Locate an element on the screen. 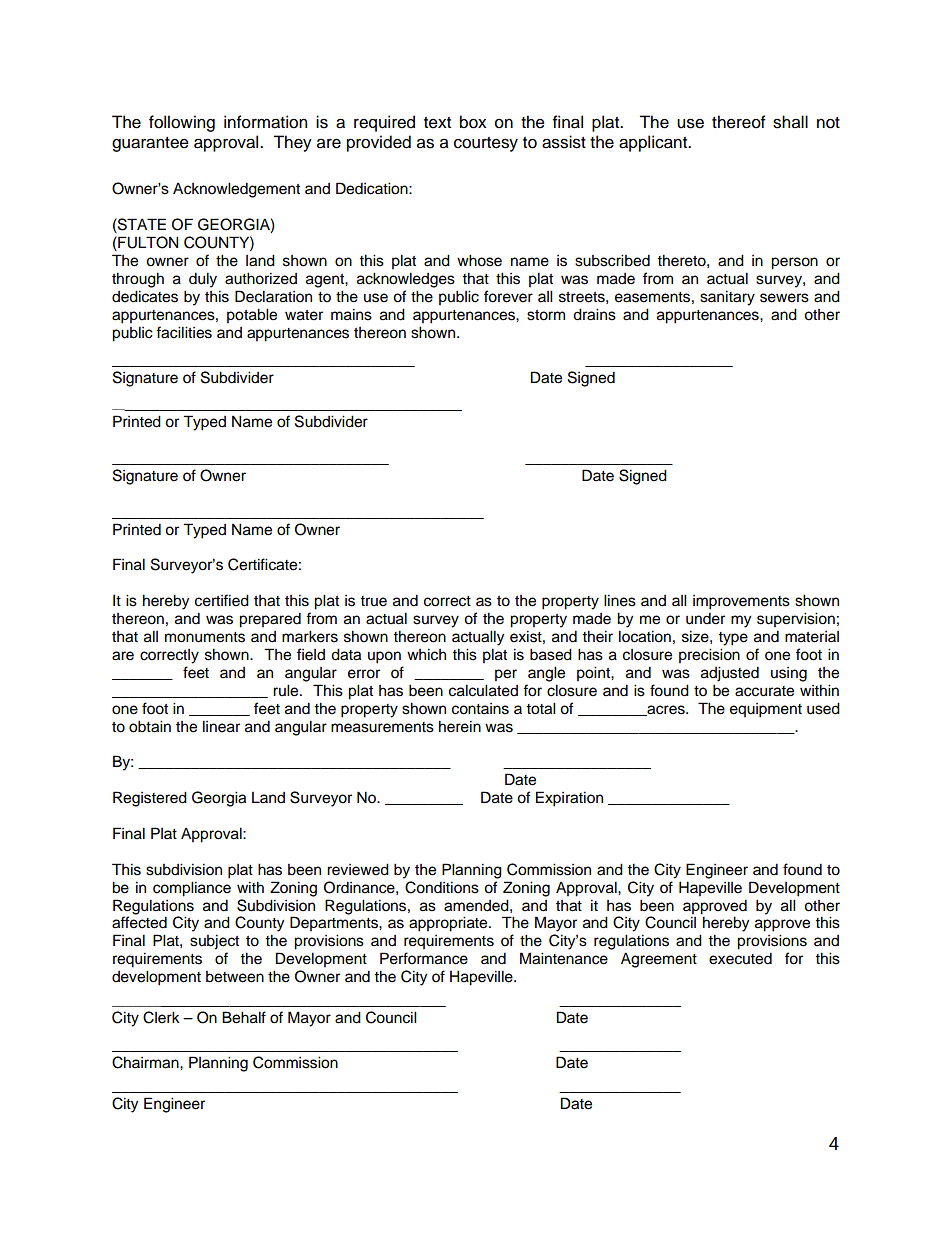 This screenshot has height=1233, width=952. Behalf is located at coordinates (244, 1017).
